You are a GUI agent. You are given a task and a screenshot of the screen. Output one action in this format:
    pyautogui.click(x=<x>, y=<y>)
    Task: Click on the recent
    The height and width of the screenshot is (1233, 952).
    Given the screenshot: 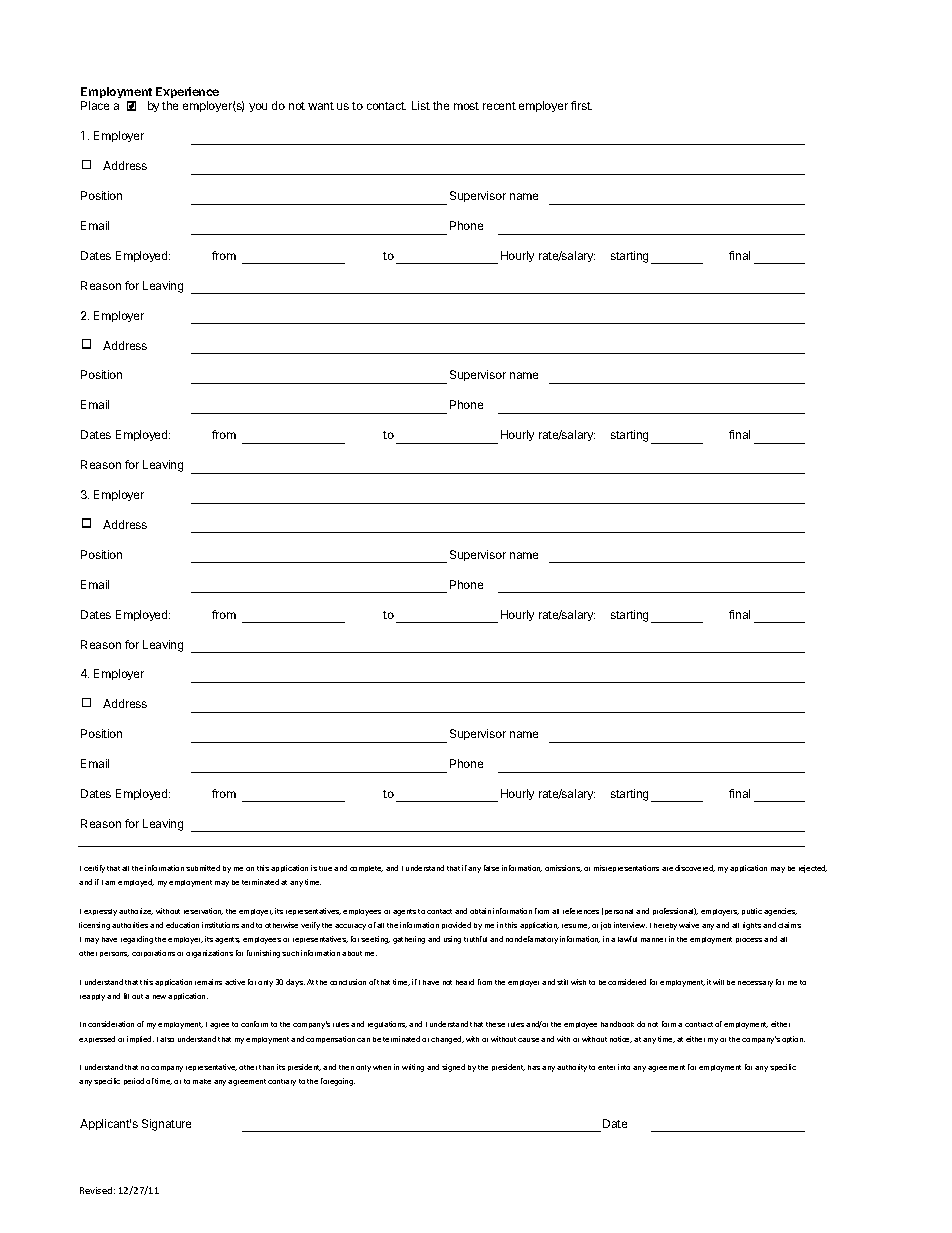 What is the action you would take?
    pyautogui.click(x=499, y=106)
